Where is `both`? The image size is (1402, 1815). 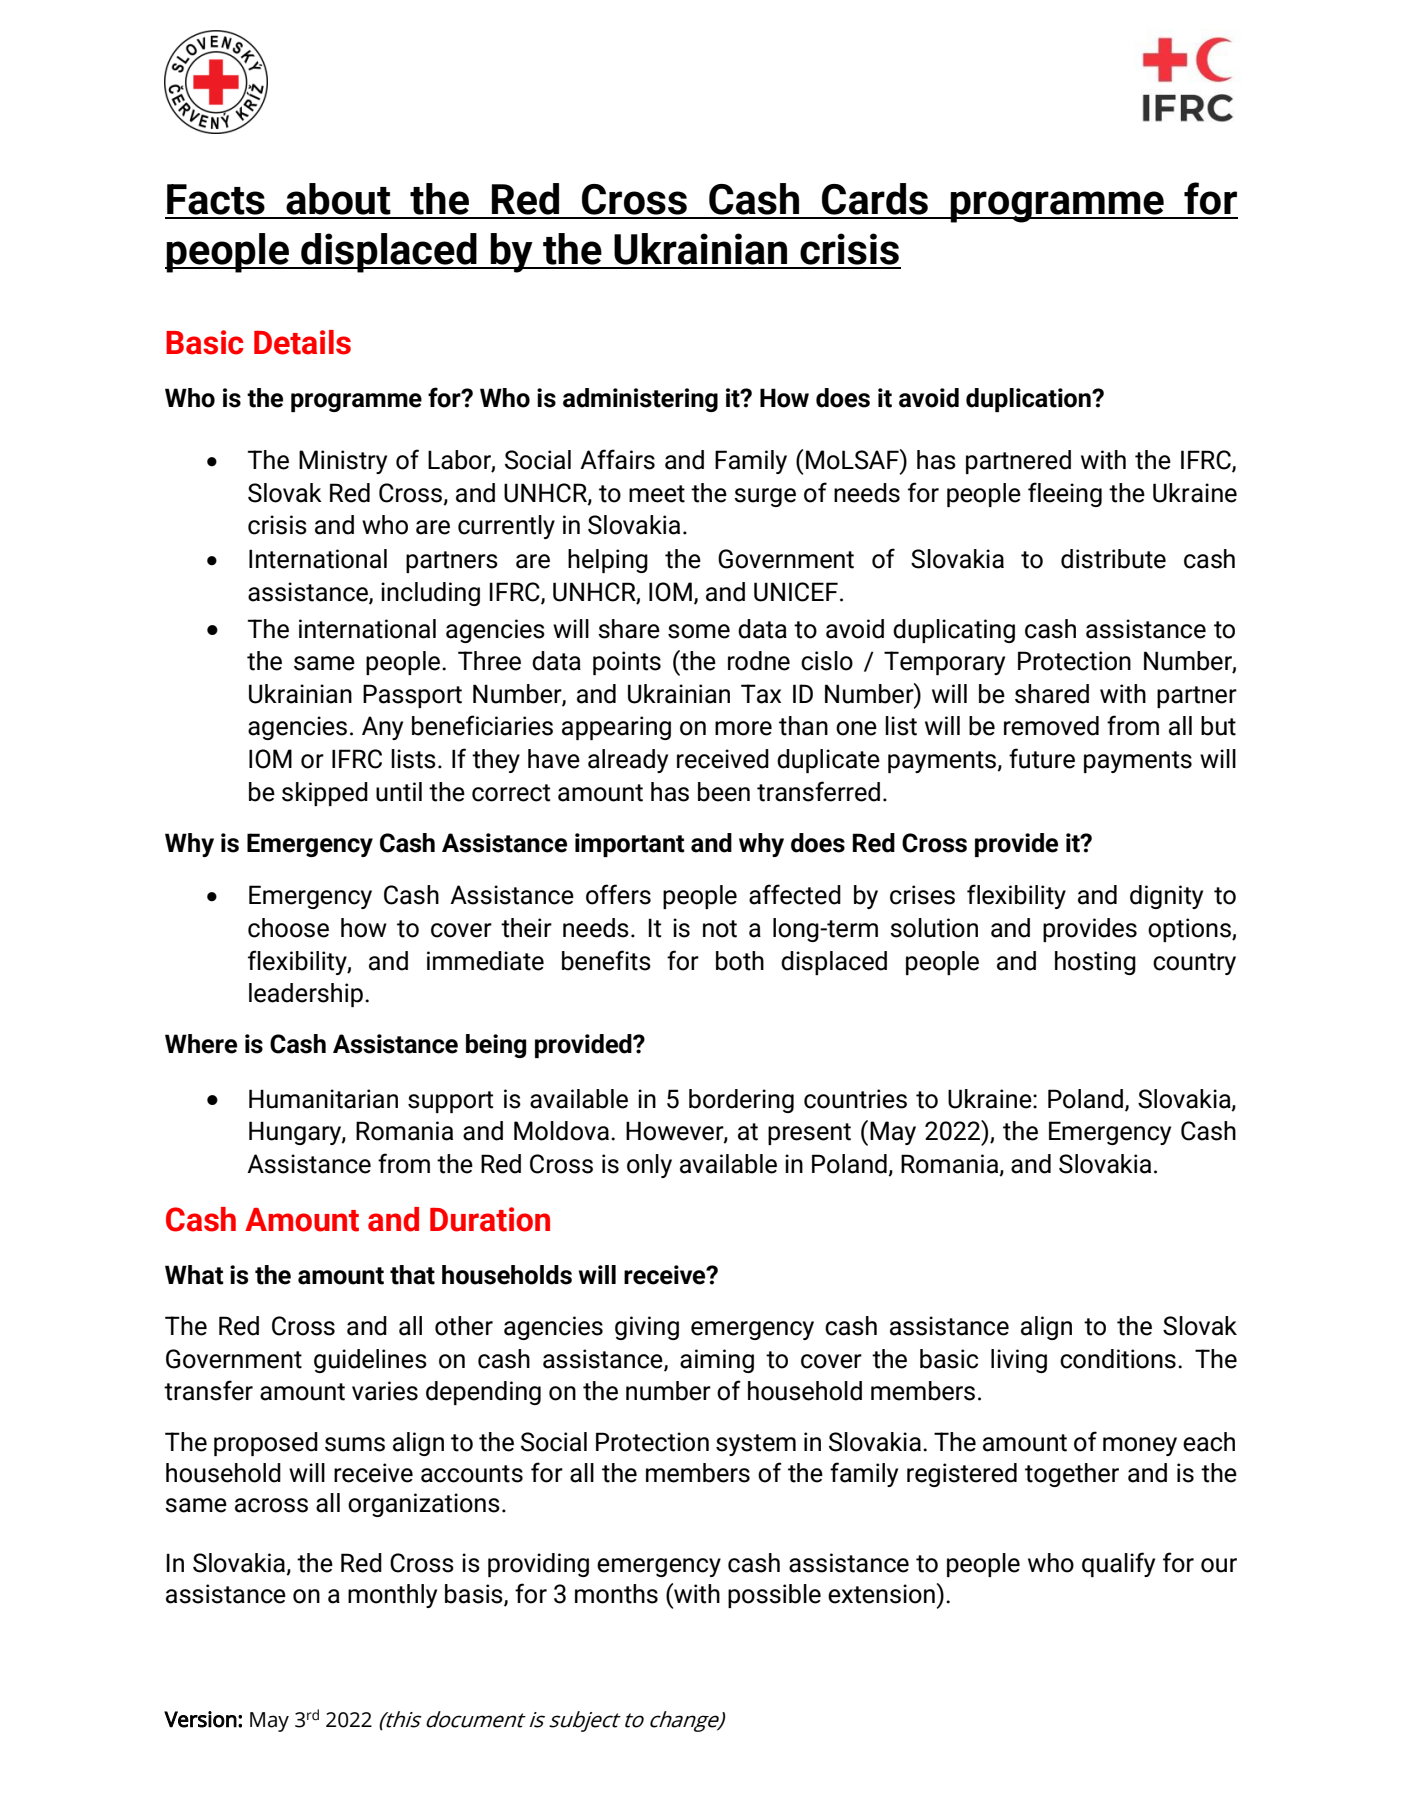
both is located at coordinates (740, 961).
